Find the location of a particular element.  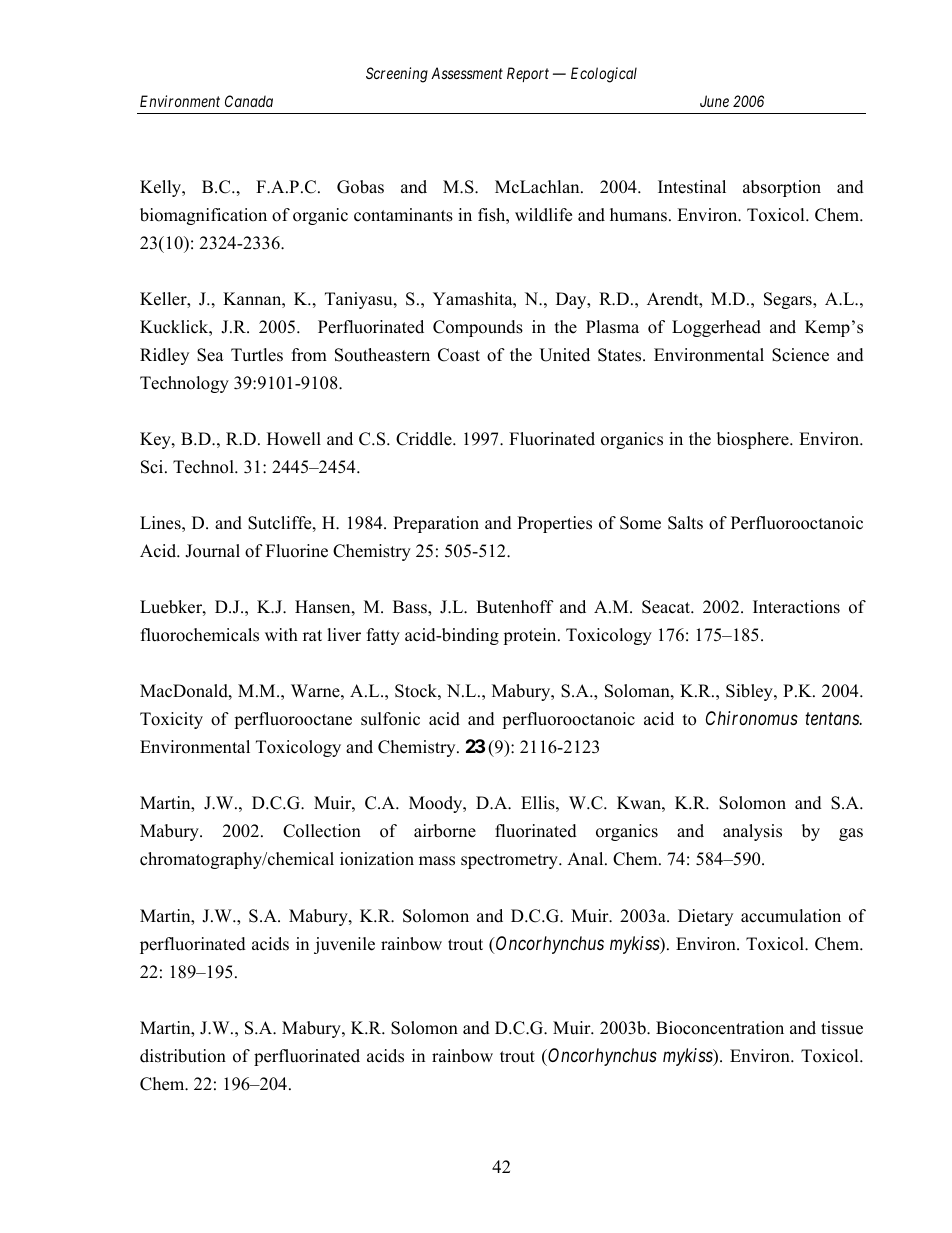

Properties is located at coordinates (554, 524).
